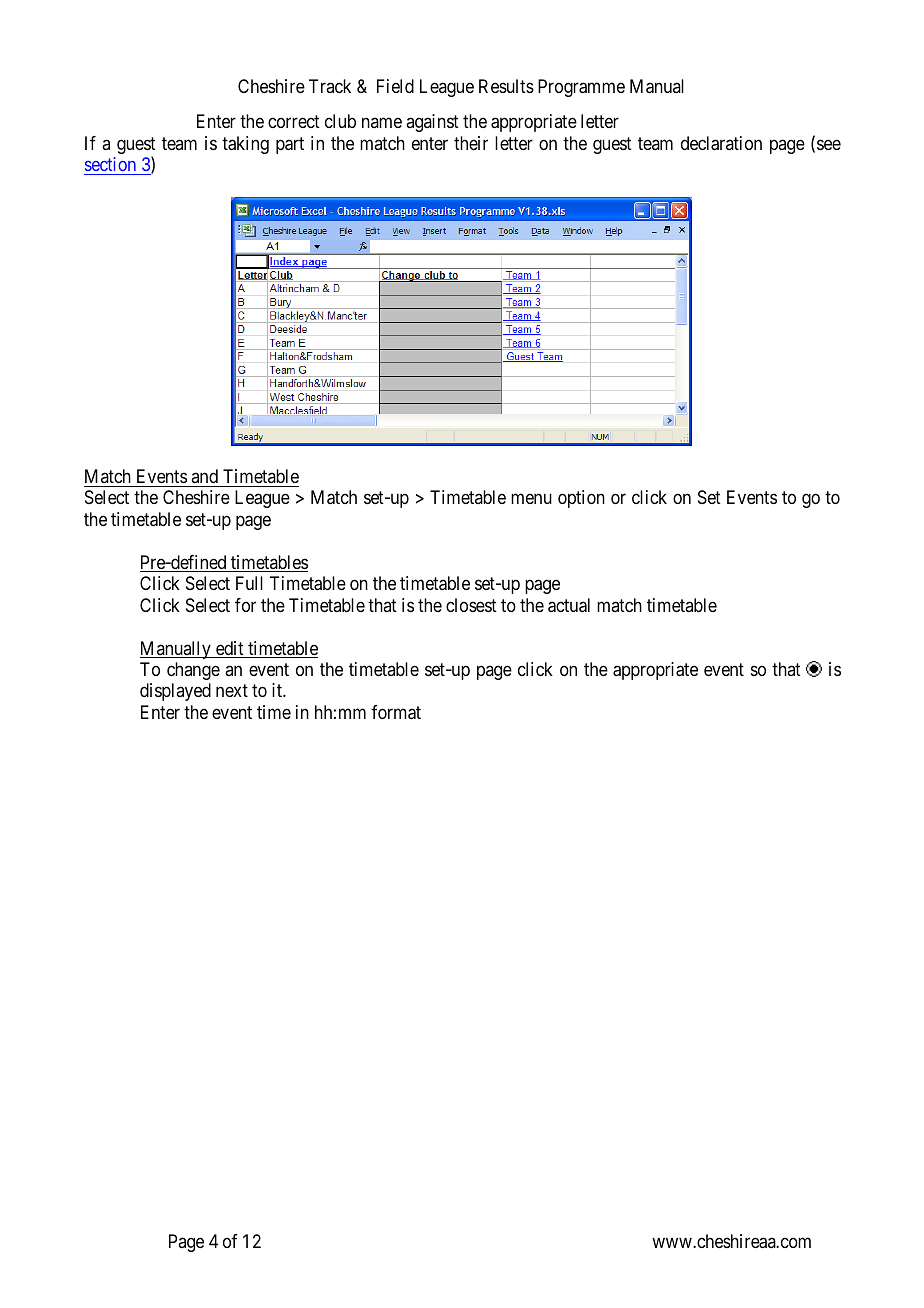 This image has height=1308, width=924. I want to click on menu, so click(531, 499).
